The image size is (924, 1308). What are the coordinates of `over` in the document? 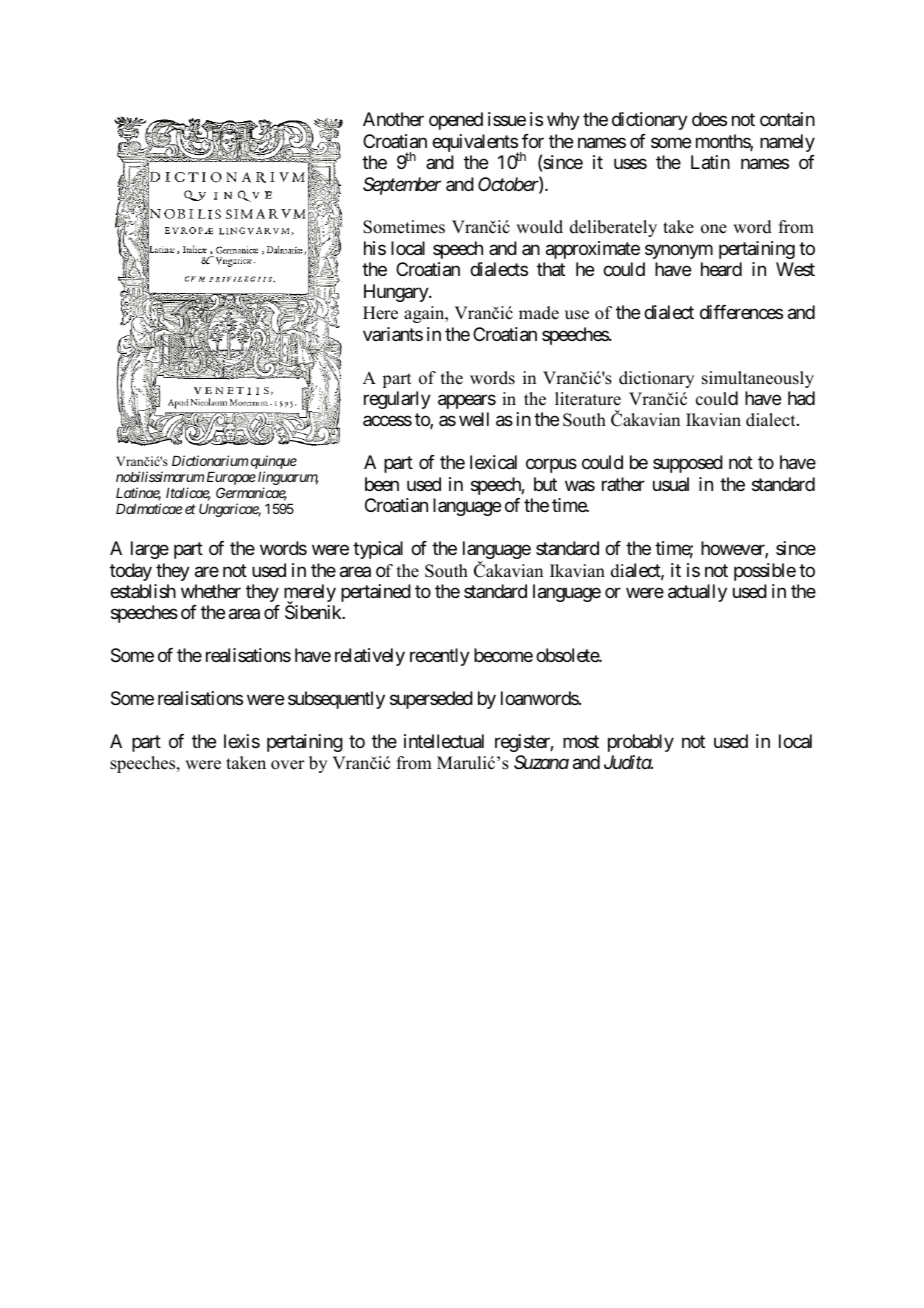 It's located at (288, 765).
